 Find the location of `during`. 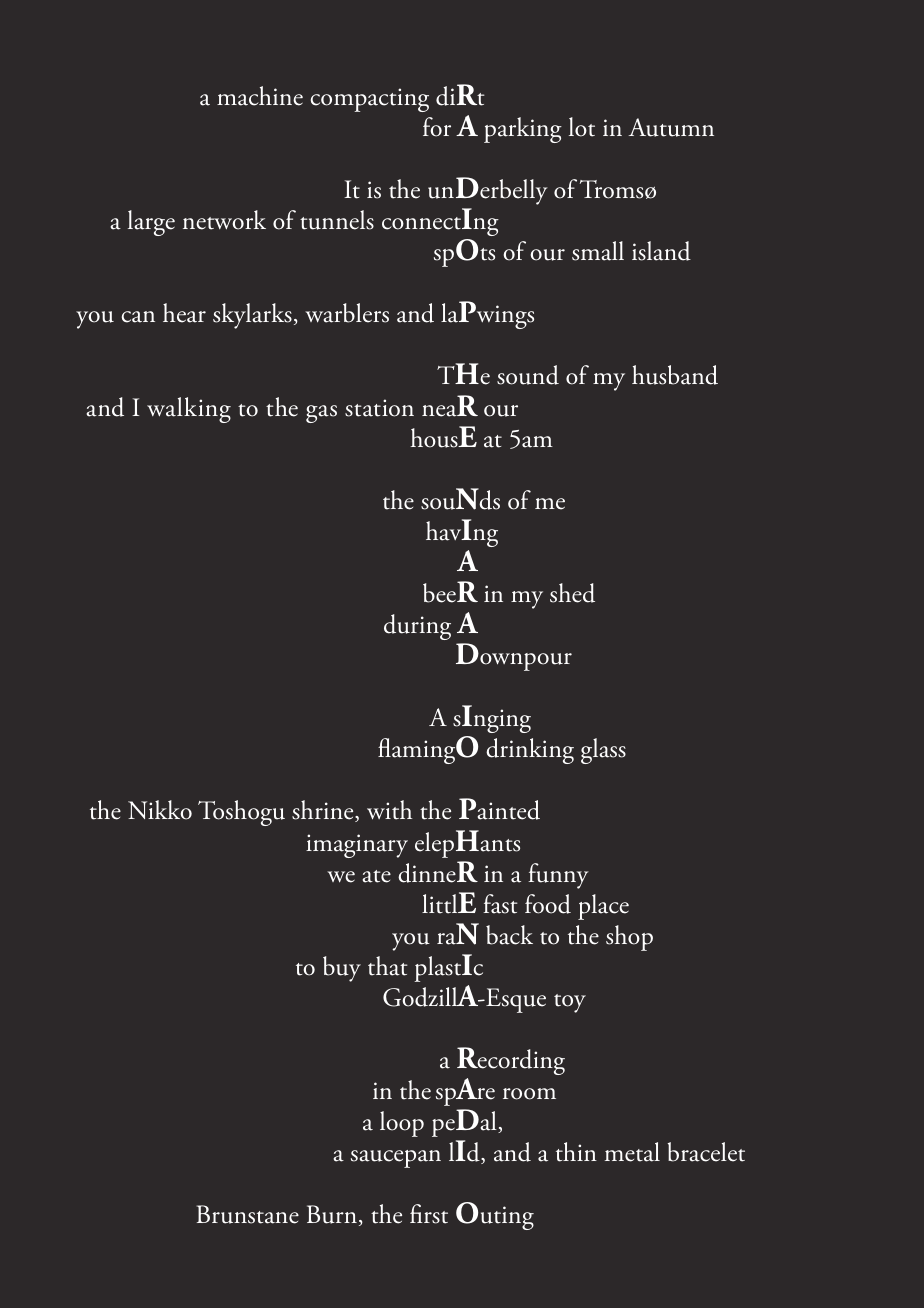

during is located at coordinates (417, 627).
